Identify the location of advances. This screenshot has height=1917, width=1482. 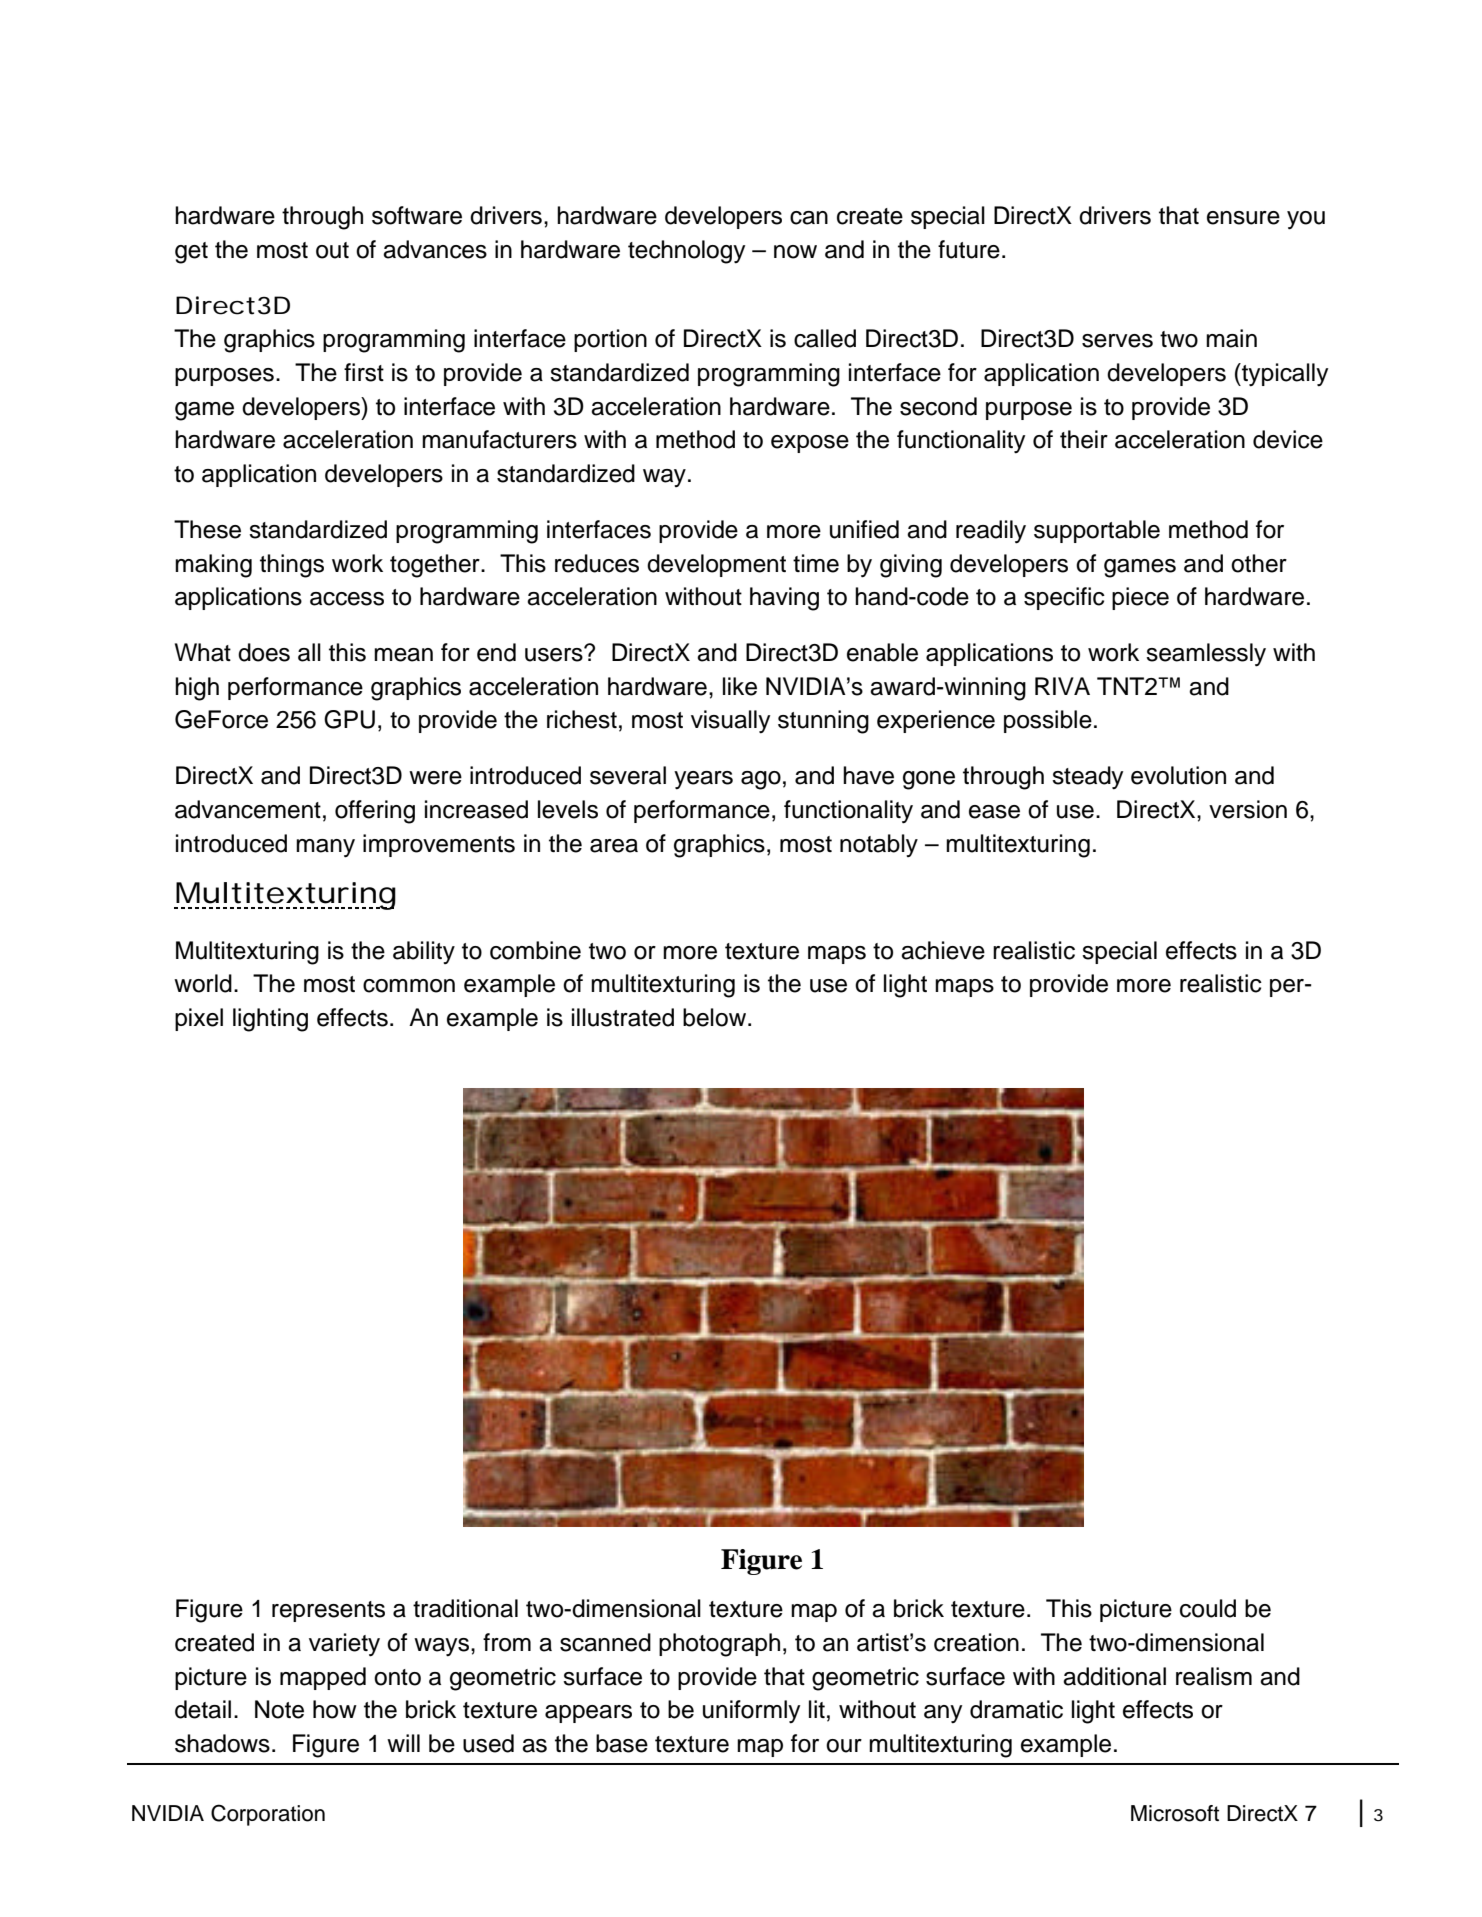
(435, 249).
